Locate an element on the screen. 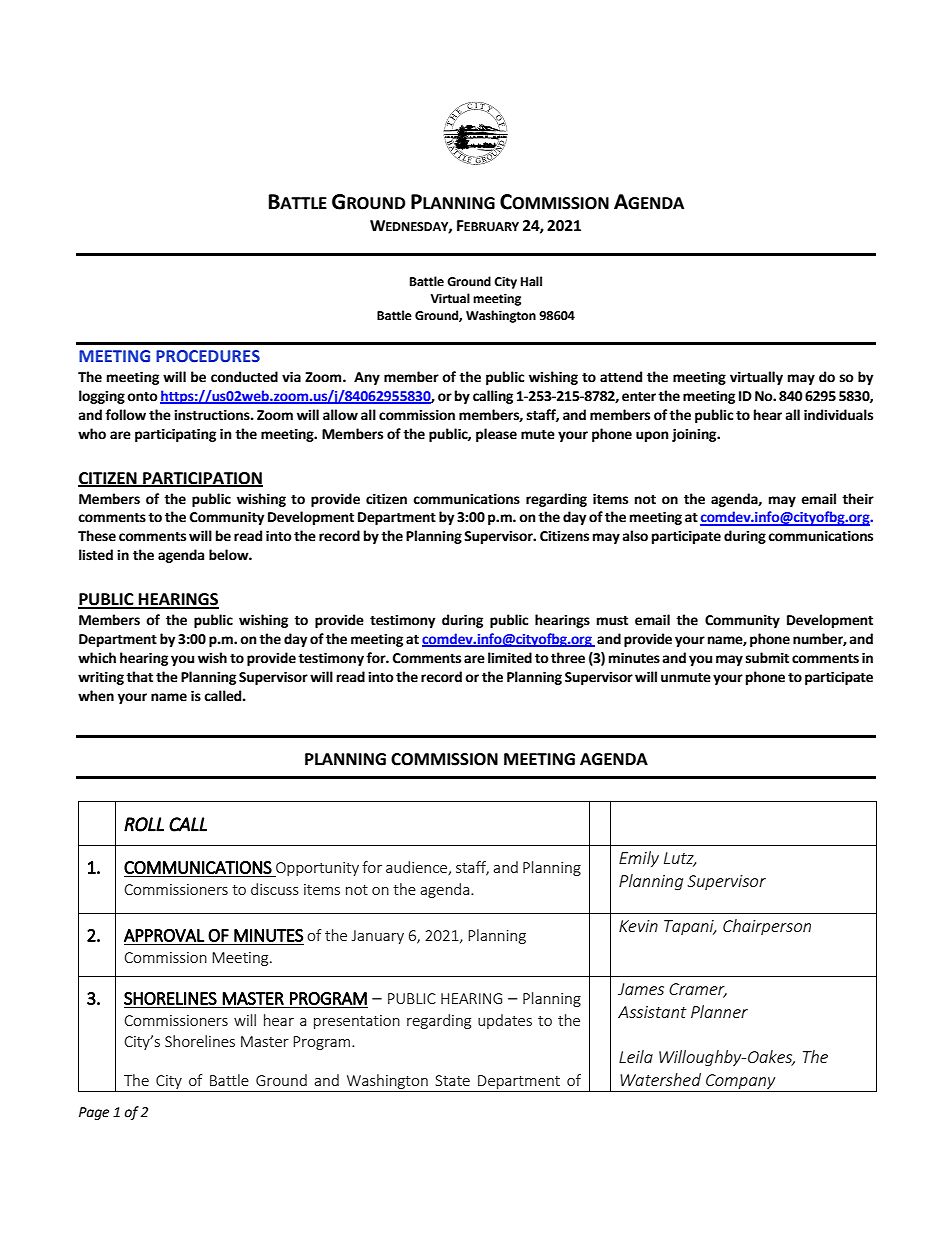 The height and width of the screenshot is (1233, 952). Emily is located at coordinates (639, 859).
